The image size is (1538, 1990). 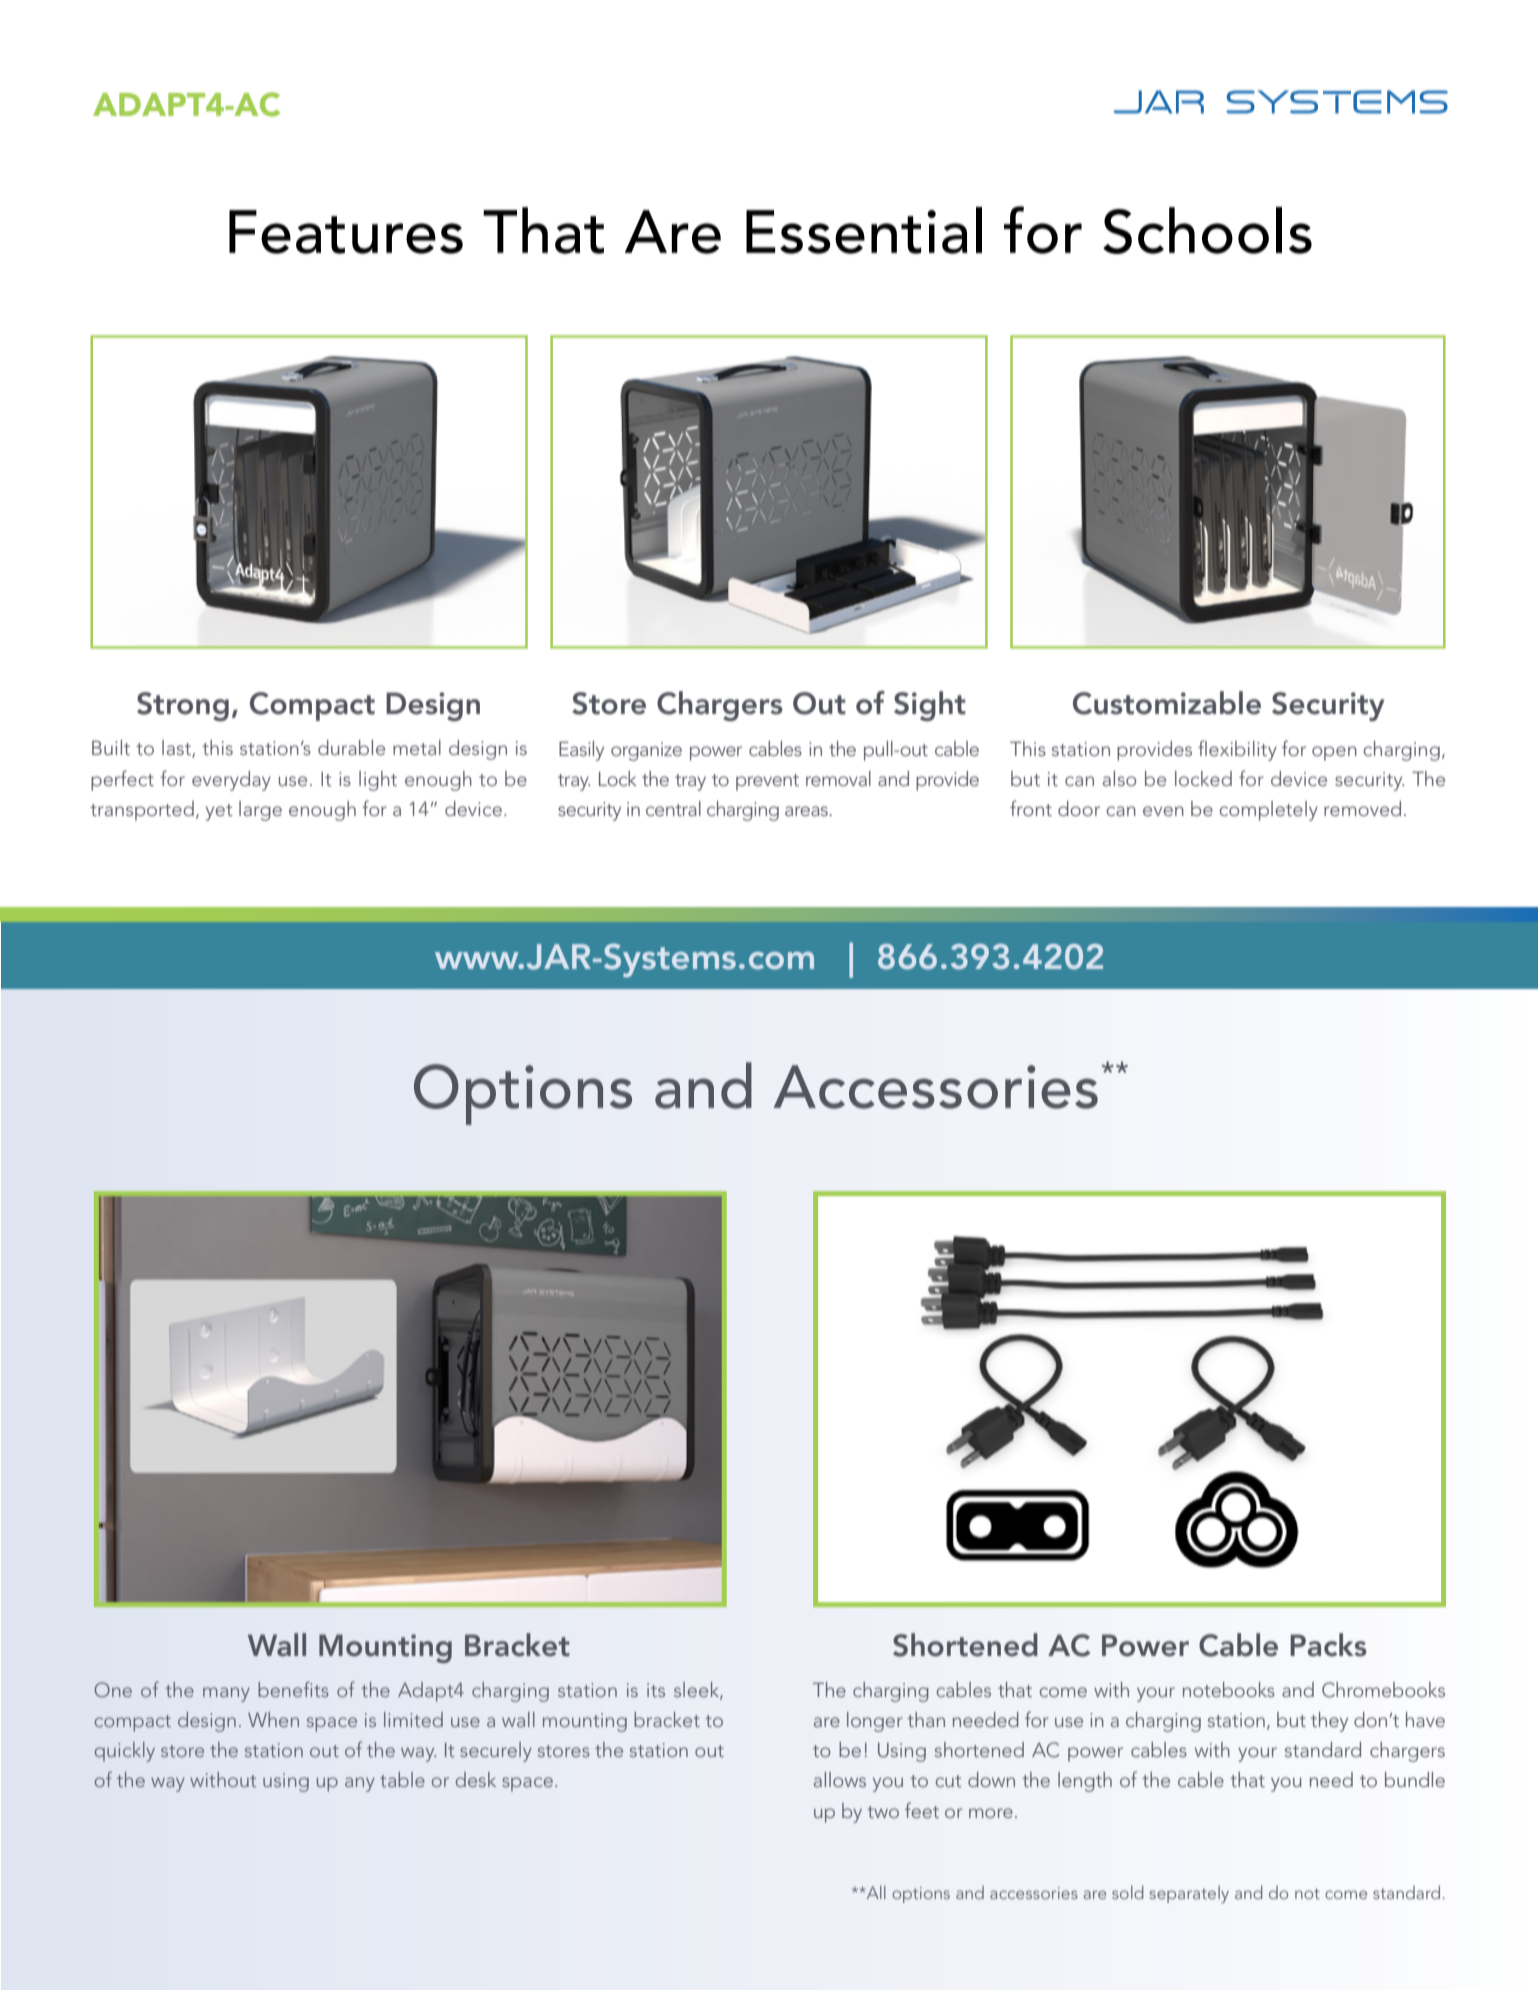 What do you see at coordinates (864, 230) in the screenshot?
I see `Essential` at bounding box center [864, 230].
